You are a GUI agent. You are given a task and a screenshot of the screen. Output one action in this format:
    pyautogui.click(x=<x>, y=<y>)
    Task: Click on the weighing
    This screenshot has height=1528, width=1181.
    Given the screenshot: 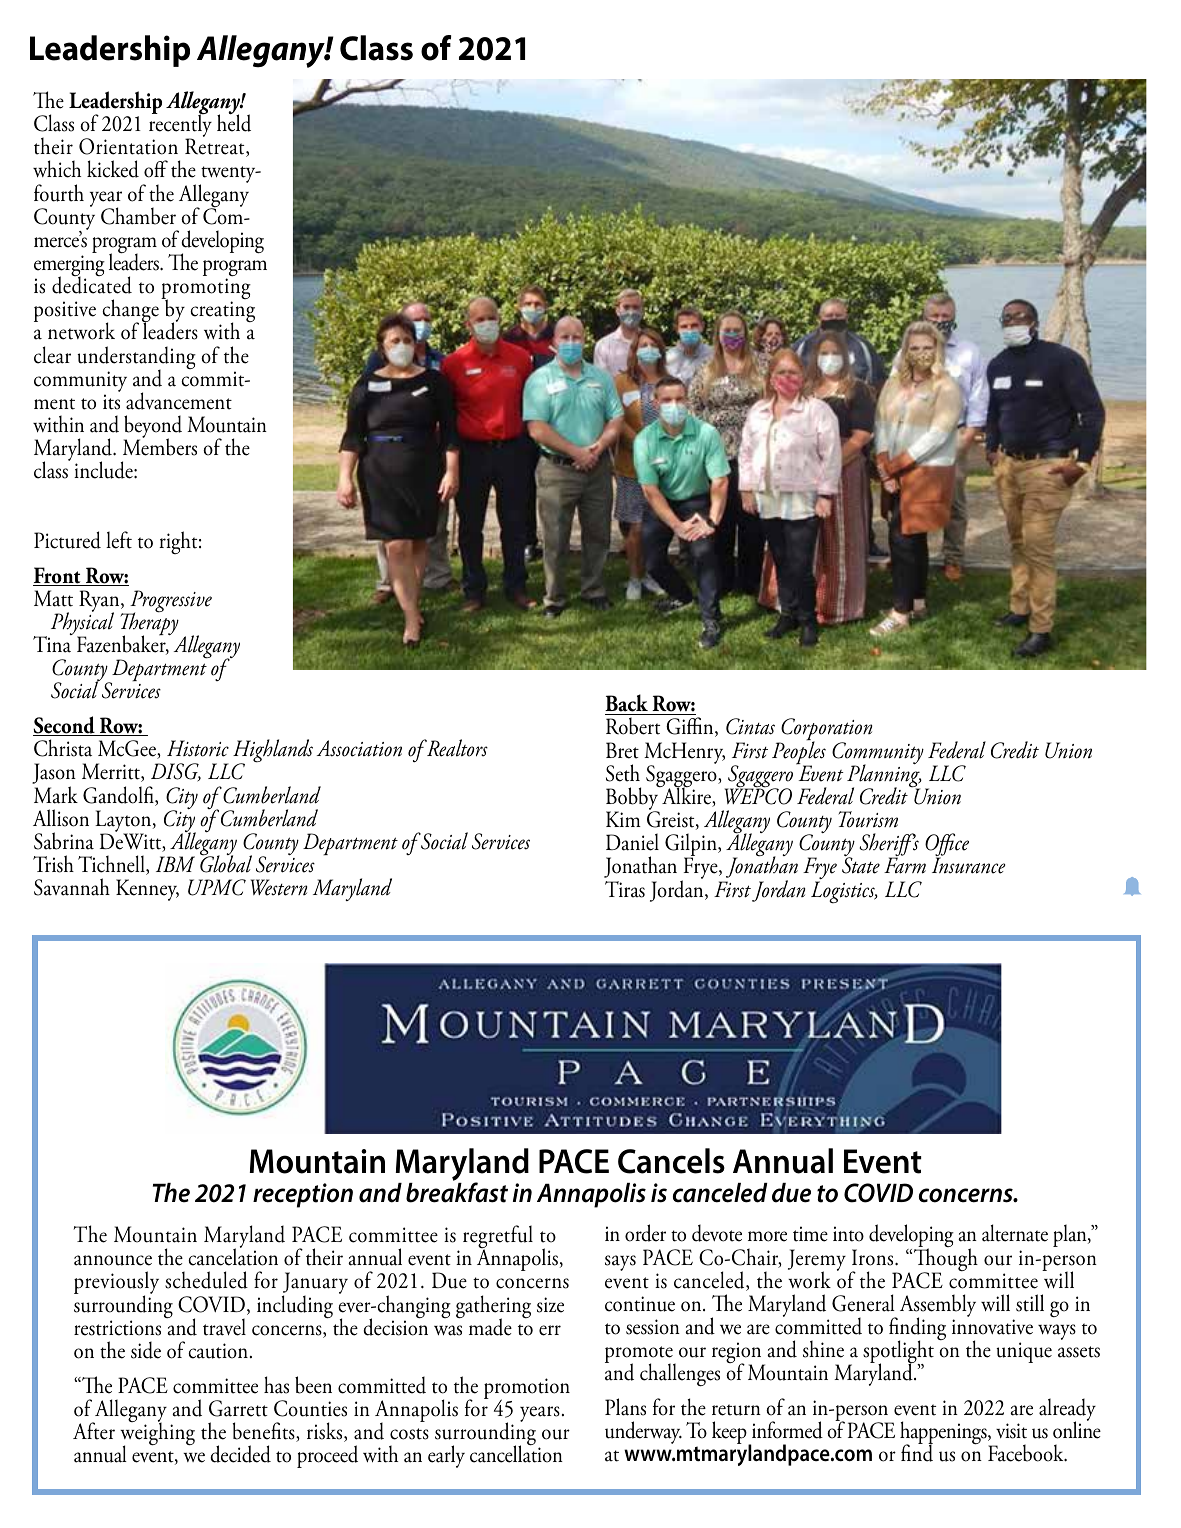 What is the action you would take?
    pyautogui.click(x=157, y=1434)
